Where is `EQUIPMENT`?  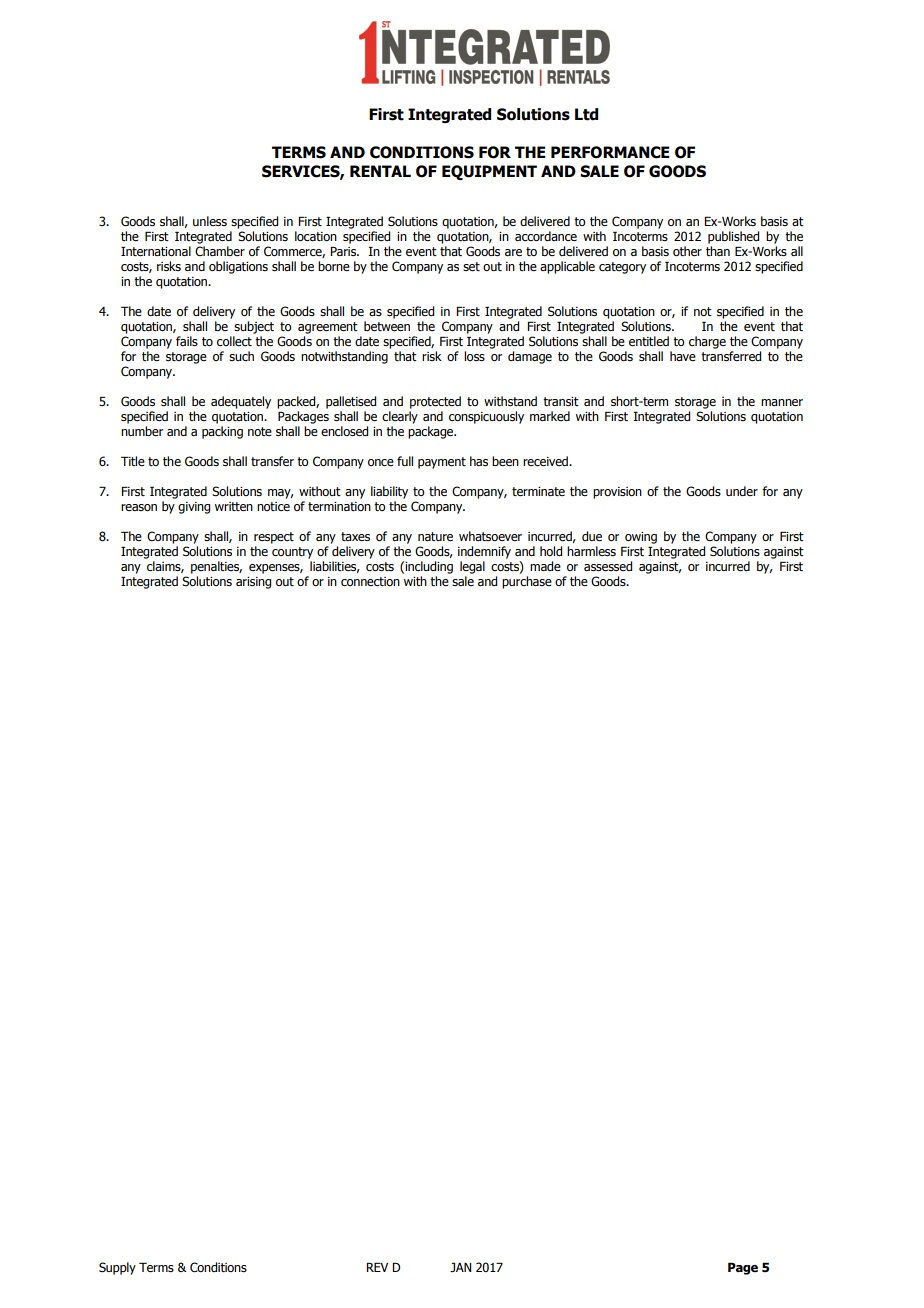 EQUIPMENT is located at coordinates (489, 172).
